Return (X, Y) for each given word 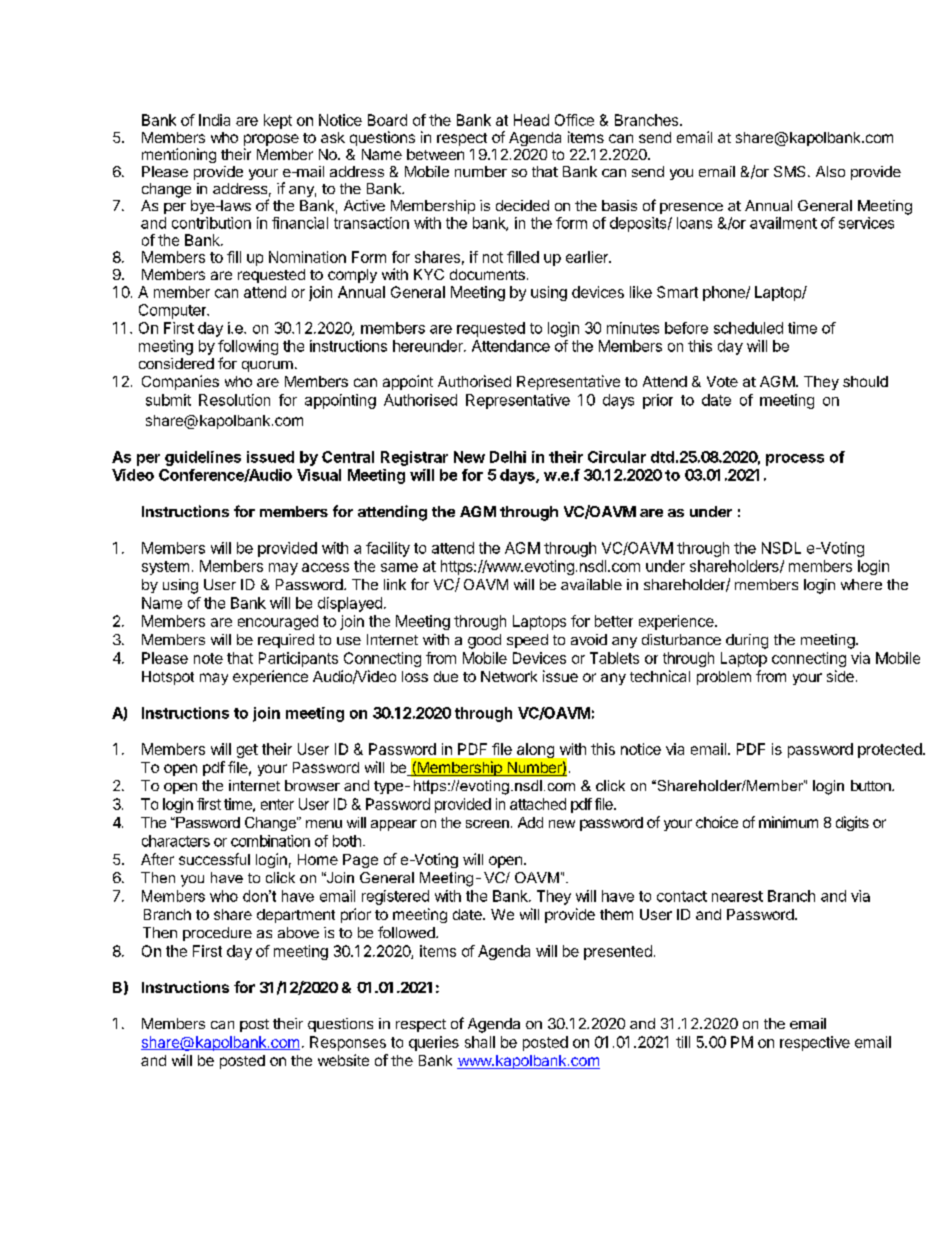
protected (891, 750)
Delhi (508, 457)
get (247, 751)
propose (271, 141)
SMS (789, 171)
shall (480, 1042)
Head (531, 120)
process (795, 460)
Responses (348, 1043)
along (535, 750)
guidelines (203, 458)
